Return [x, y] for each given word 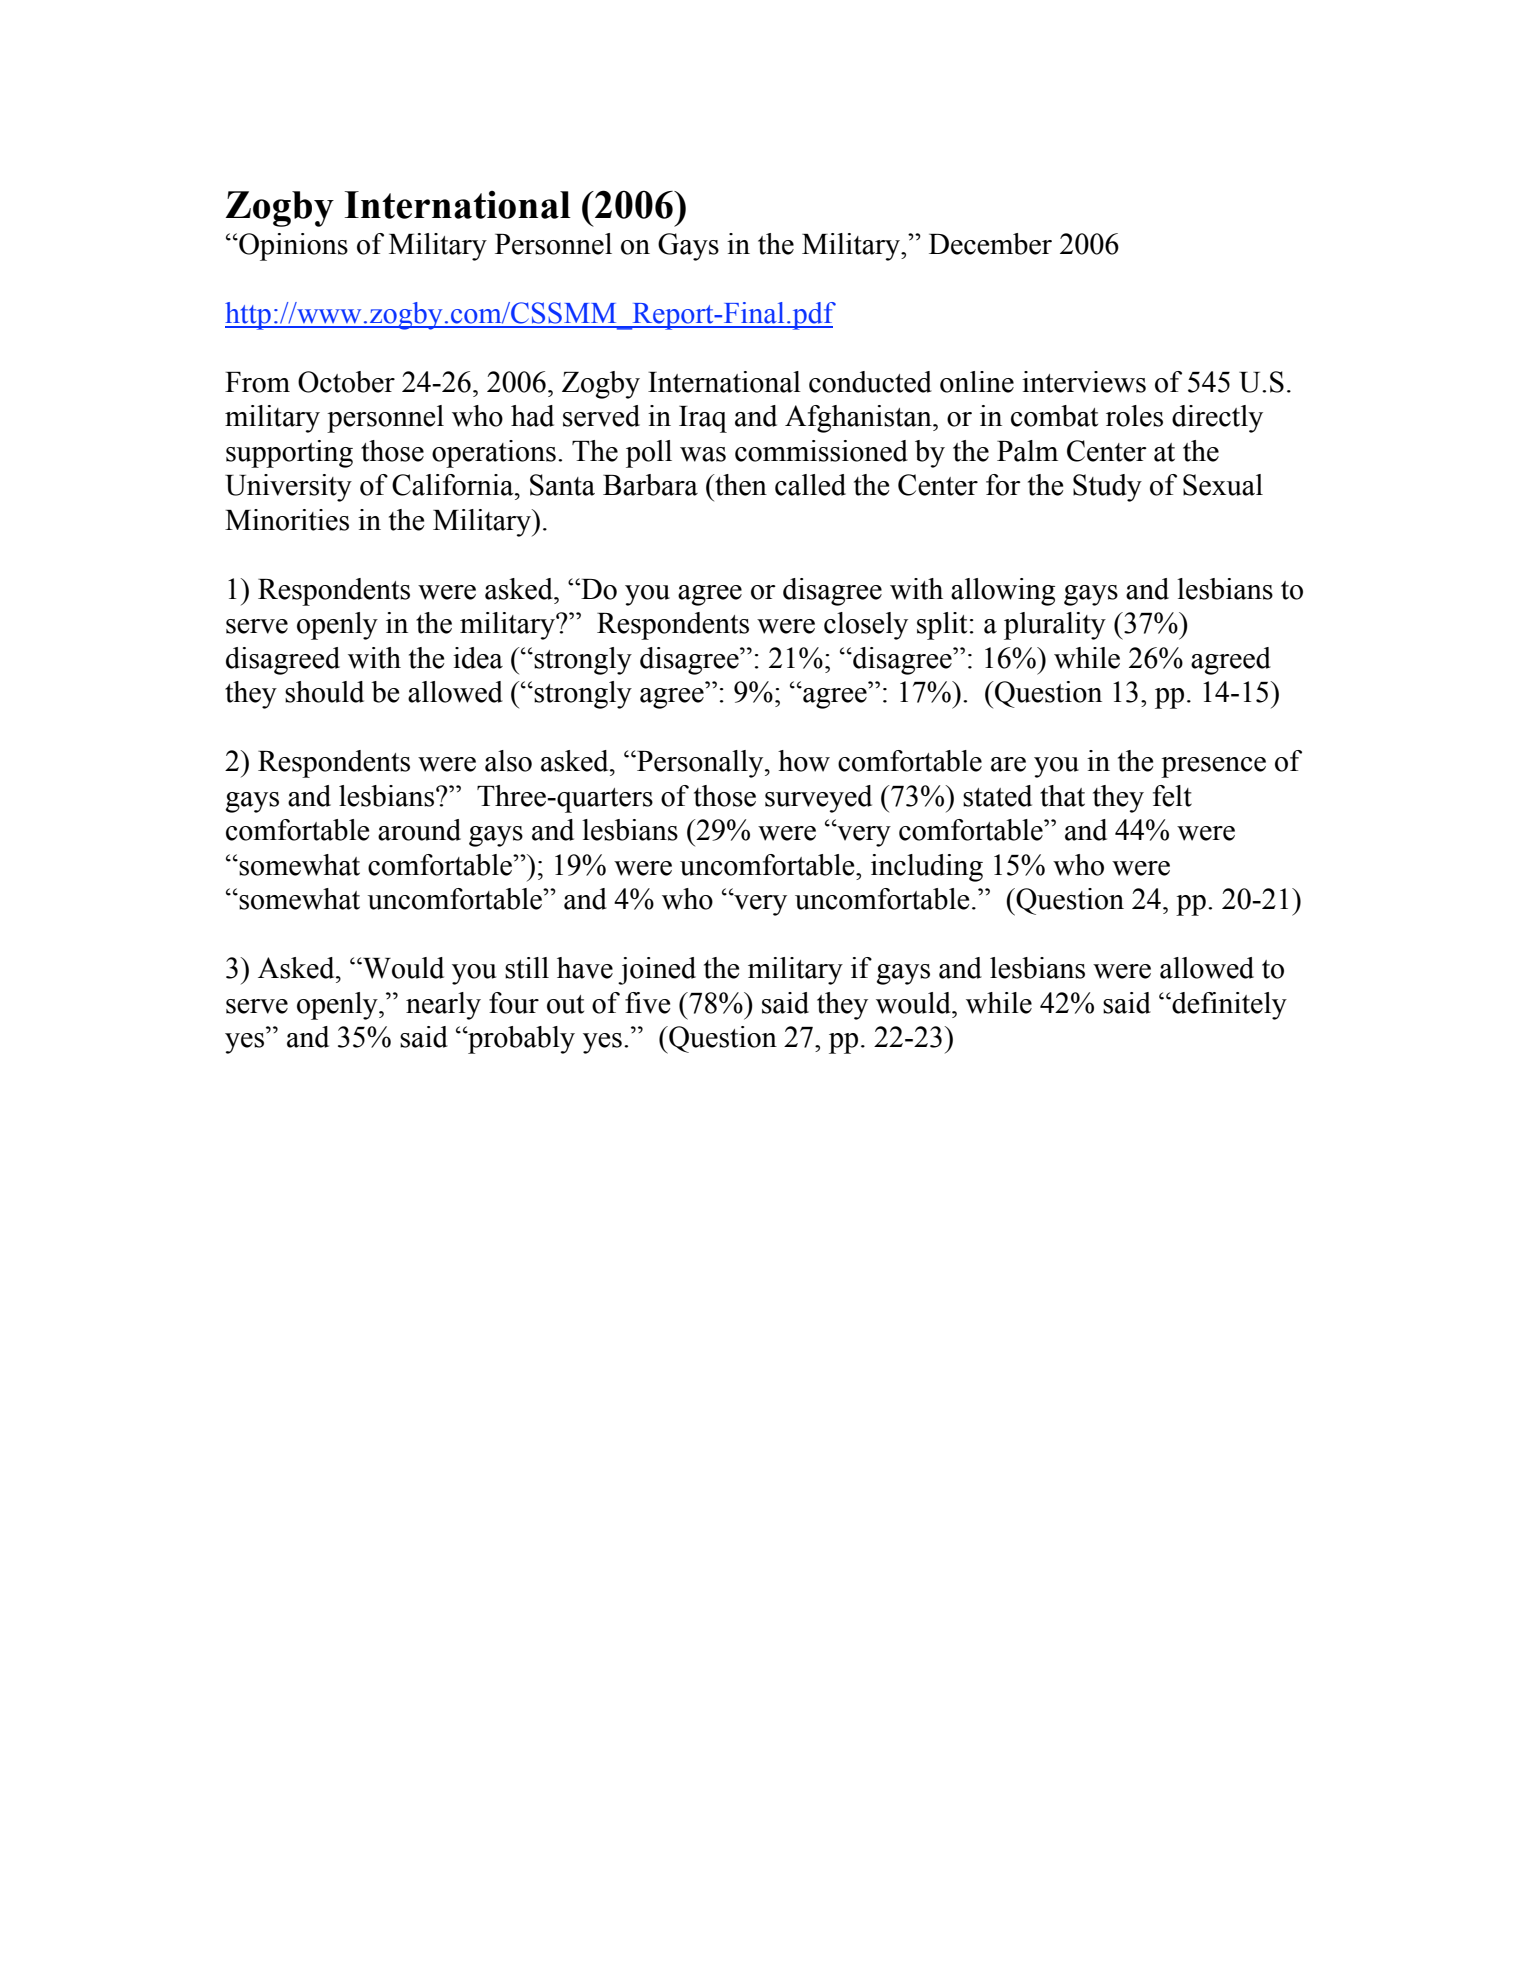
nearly [443, 1006]
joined [657, 971]
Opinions [292, 247]
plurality [1055, 626]
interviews [1084, 382]
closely [866, 626]
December [990, 244]
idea [478, 658]
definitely [1228, 1006]
